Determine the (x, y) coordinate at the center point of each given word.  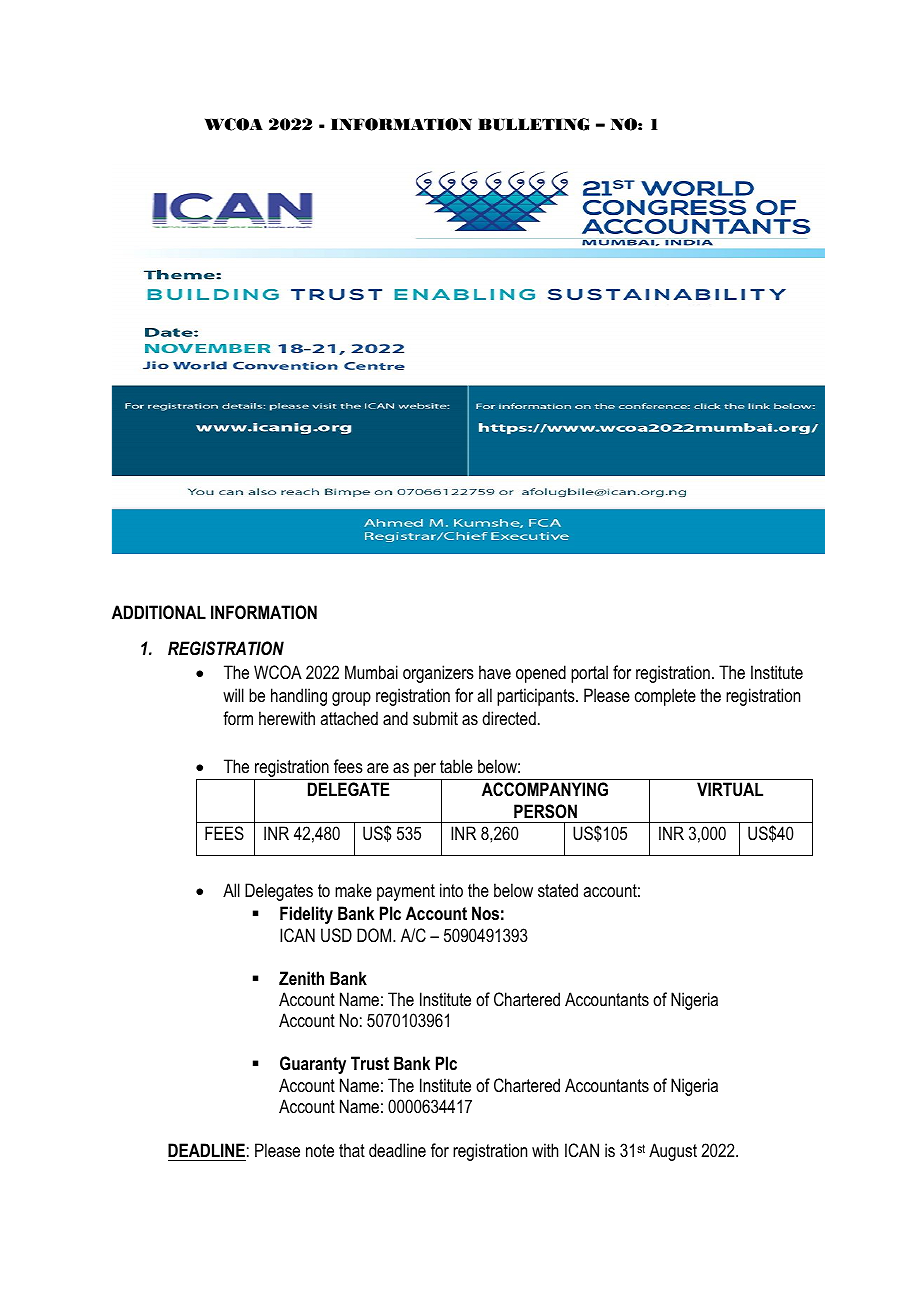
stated (558, 890)
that (352, 1150)
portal (589, 674)
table (456, 766)
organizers (438, 674)
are (378, 768)
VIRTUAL (730, 789)
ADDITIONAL (159, 612)
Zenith (301, 978)
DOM (375, 935)
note (320, 1150)
